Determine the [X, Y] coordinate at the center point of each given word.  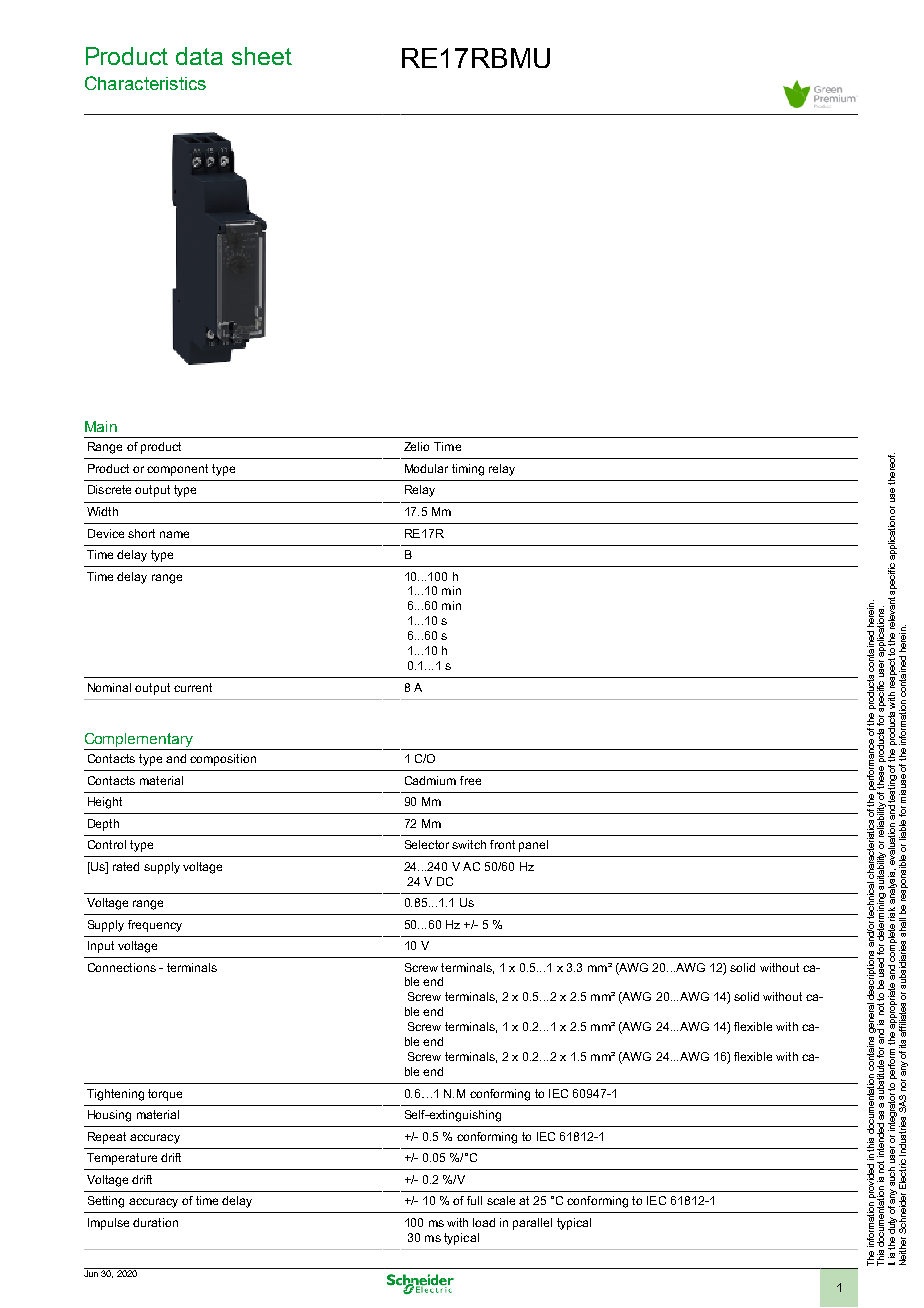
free [470, 780]
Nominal [109, 687]
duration [155, 1222]
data [199, 56]
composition [223, 760]
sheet [262, 56]
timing [468, 470]
